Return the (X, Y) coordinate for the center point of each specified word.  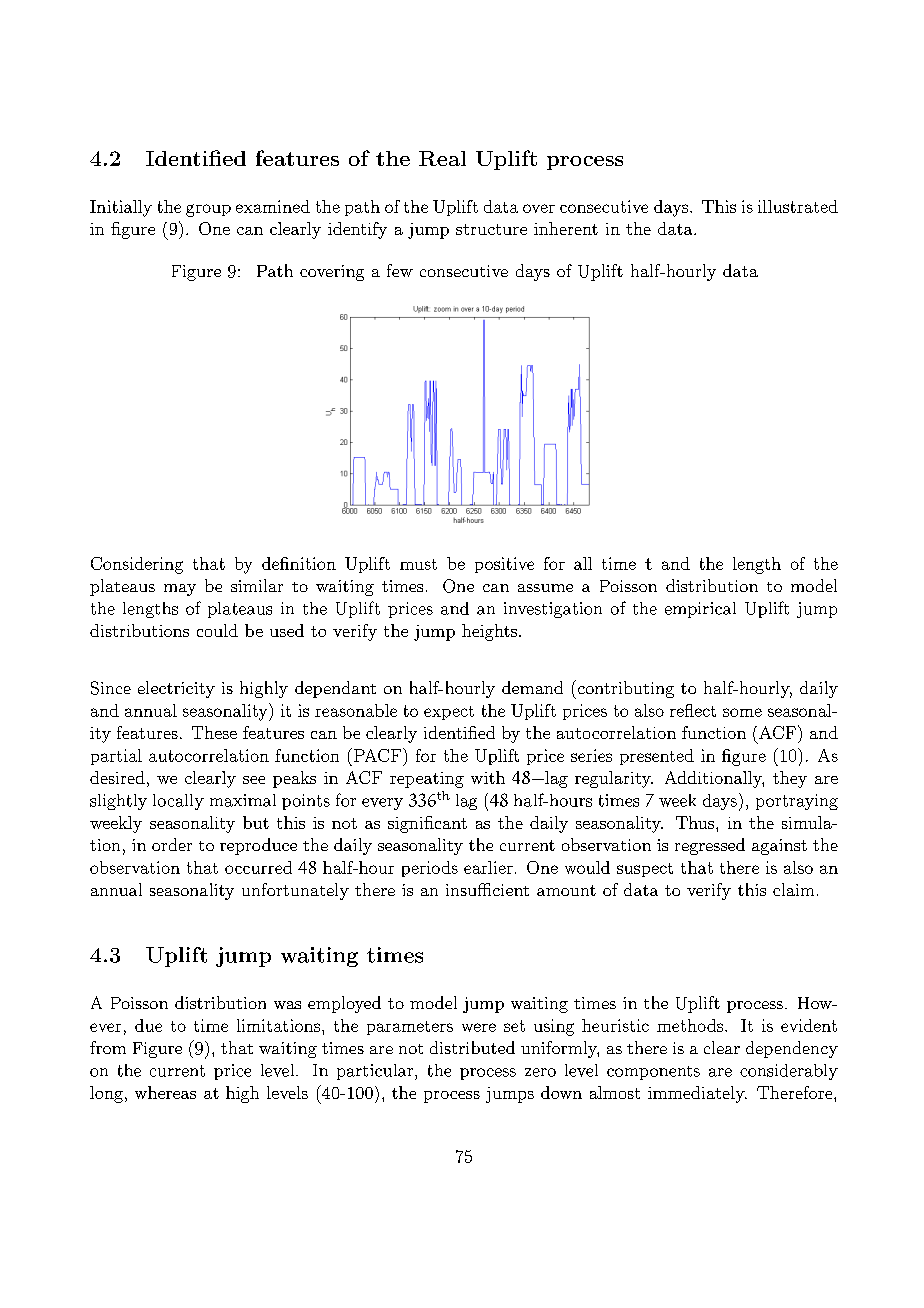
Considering (137, 565)
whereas (165, 1092)
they (790, 779)
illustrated (798, 206)
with (488, 777)
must (418, 564)
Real (442, 158)
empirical (700, 610)
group (208, 210)
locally (178, 802)
